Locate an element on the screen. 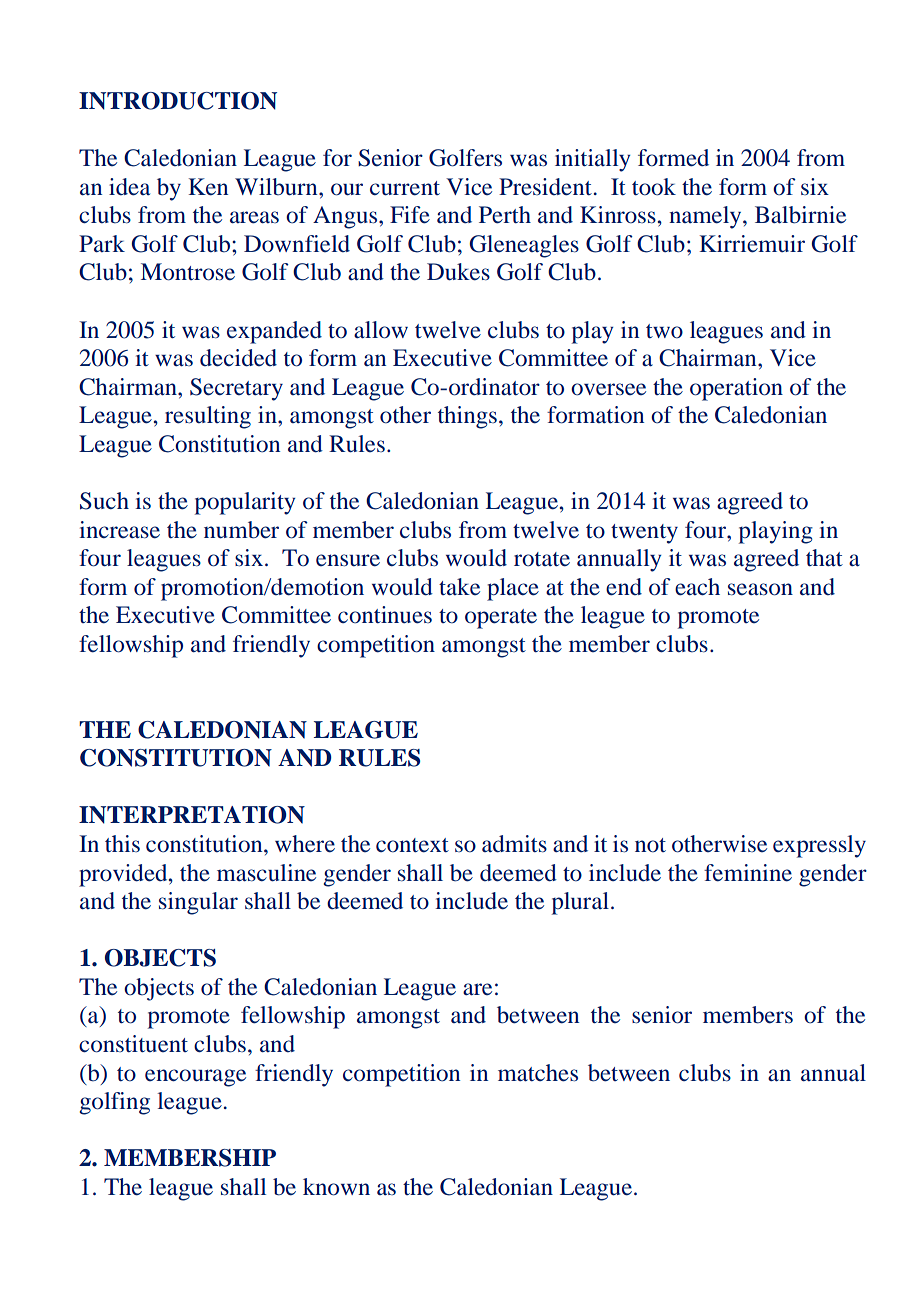 Image resolution: width=924 pixels, height=1307 pixels. INTRODUCTION is located at coordinates (178, 101).
